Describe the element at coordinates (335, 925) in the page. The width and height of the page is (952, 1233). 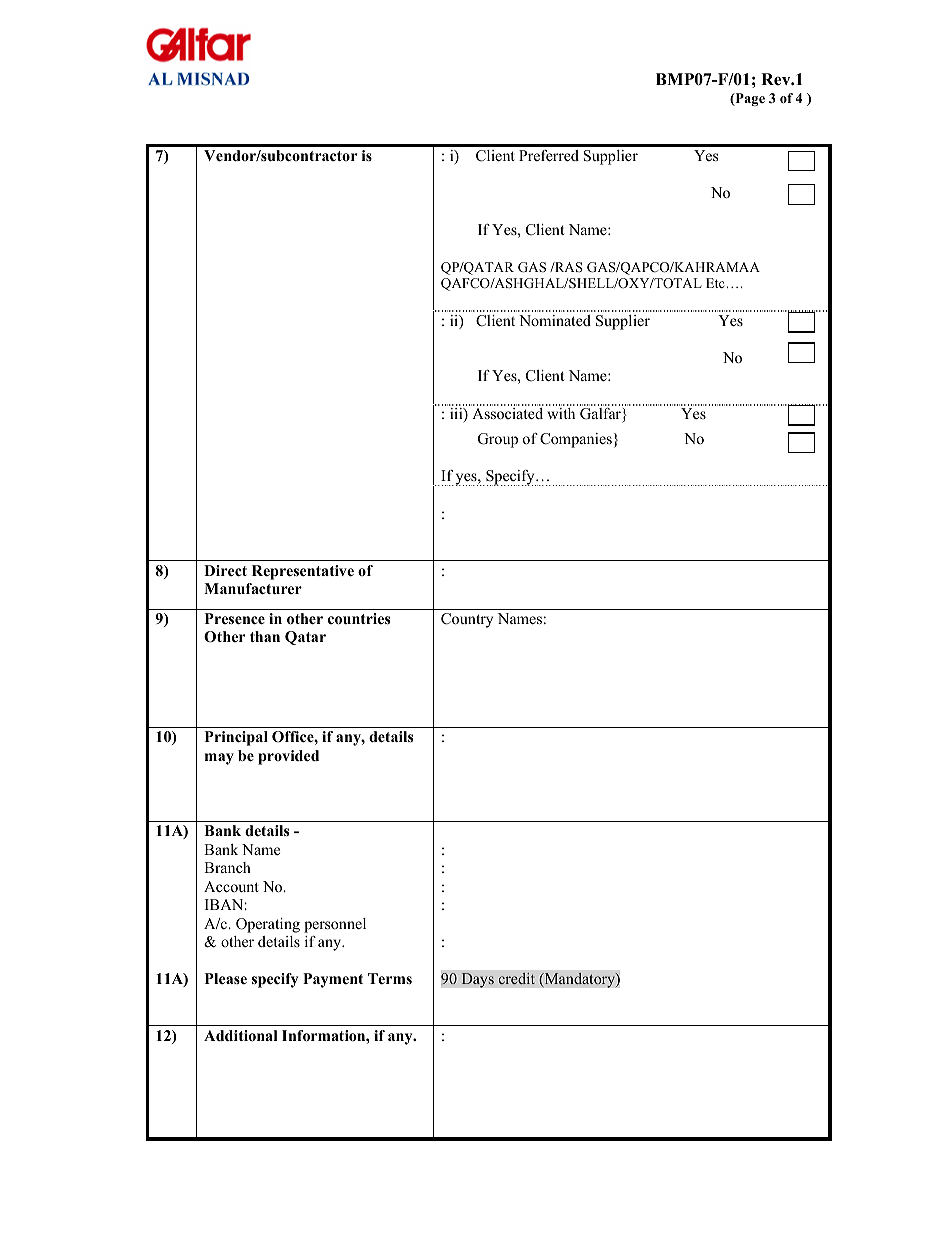
I see `personnel` at that location.
